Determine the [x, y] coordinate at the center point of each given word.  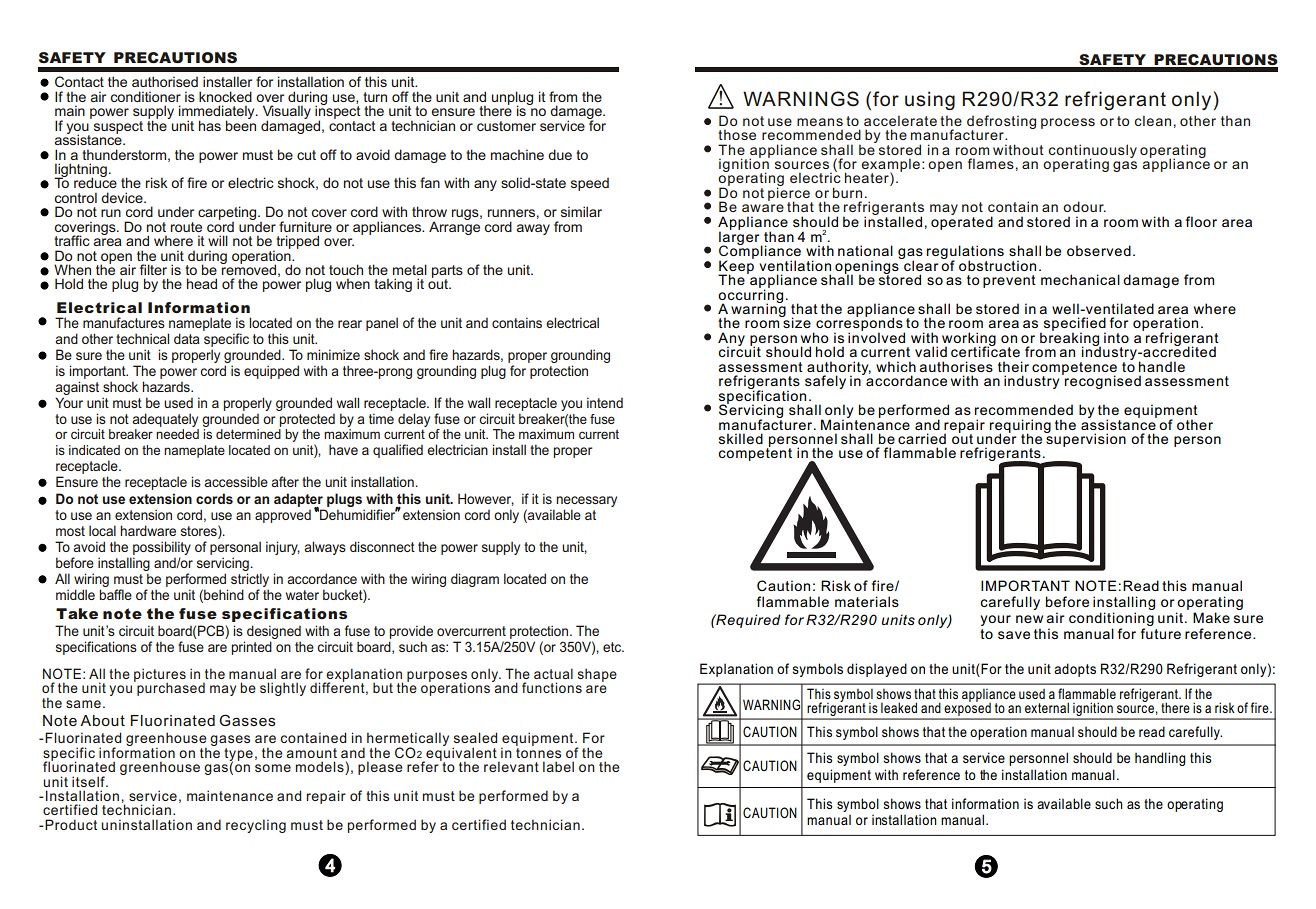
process [1068, 123]
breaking [1070, 339]
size [796, 322]
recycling [256, 826]
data [187, 338]
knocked [225, 96]
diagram [475, 580]
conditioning [1111, 619]
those [737, 134]
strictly [250, 580]
